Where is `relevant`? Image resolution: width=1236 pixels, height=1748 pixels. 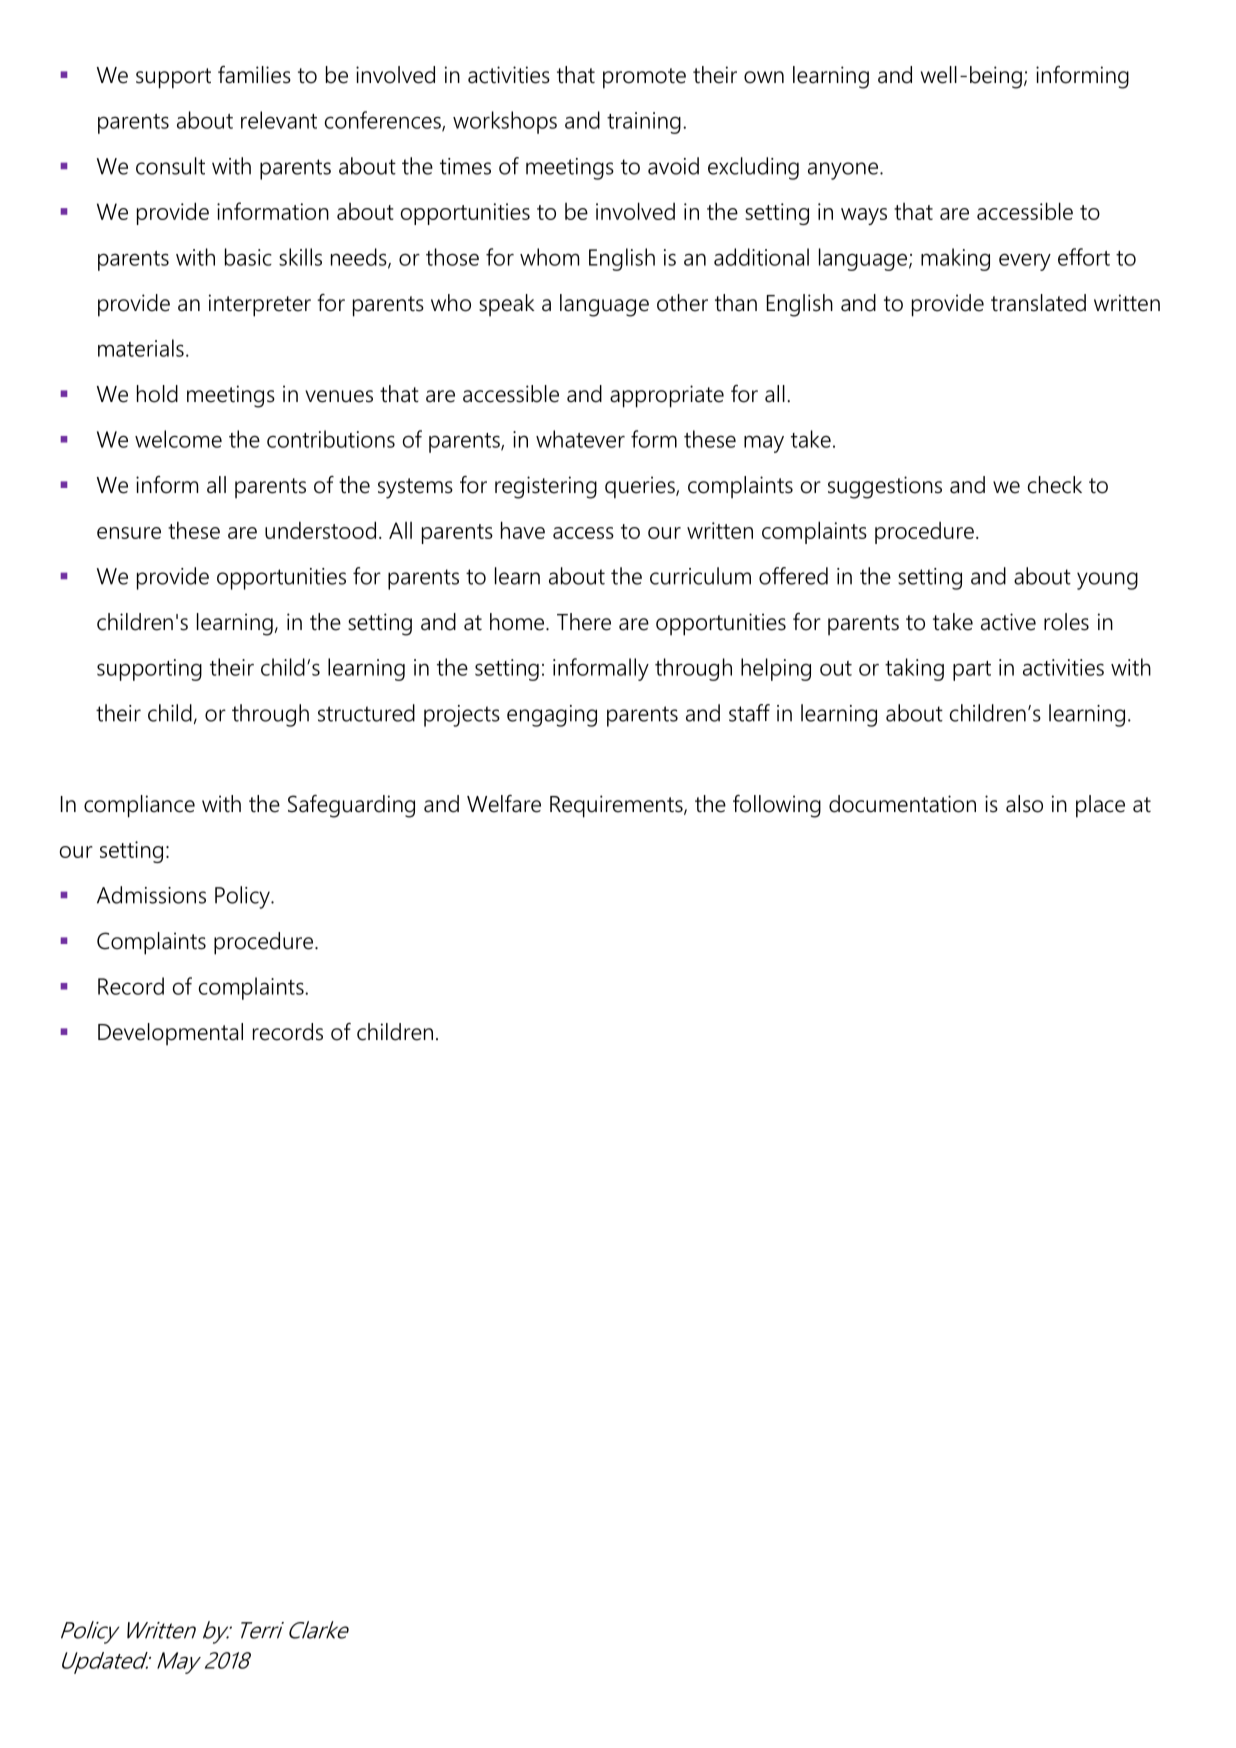 relevant is located at coordinates (279, 120).
